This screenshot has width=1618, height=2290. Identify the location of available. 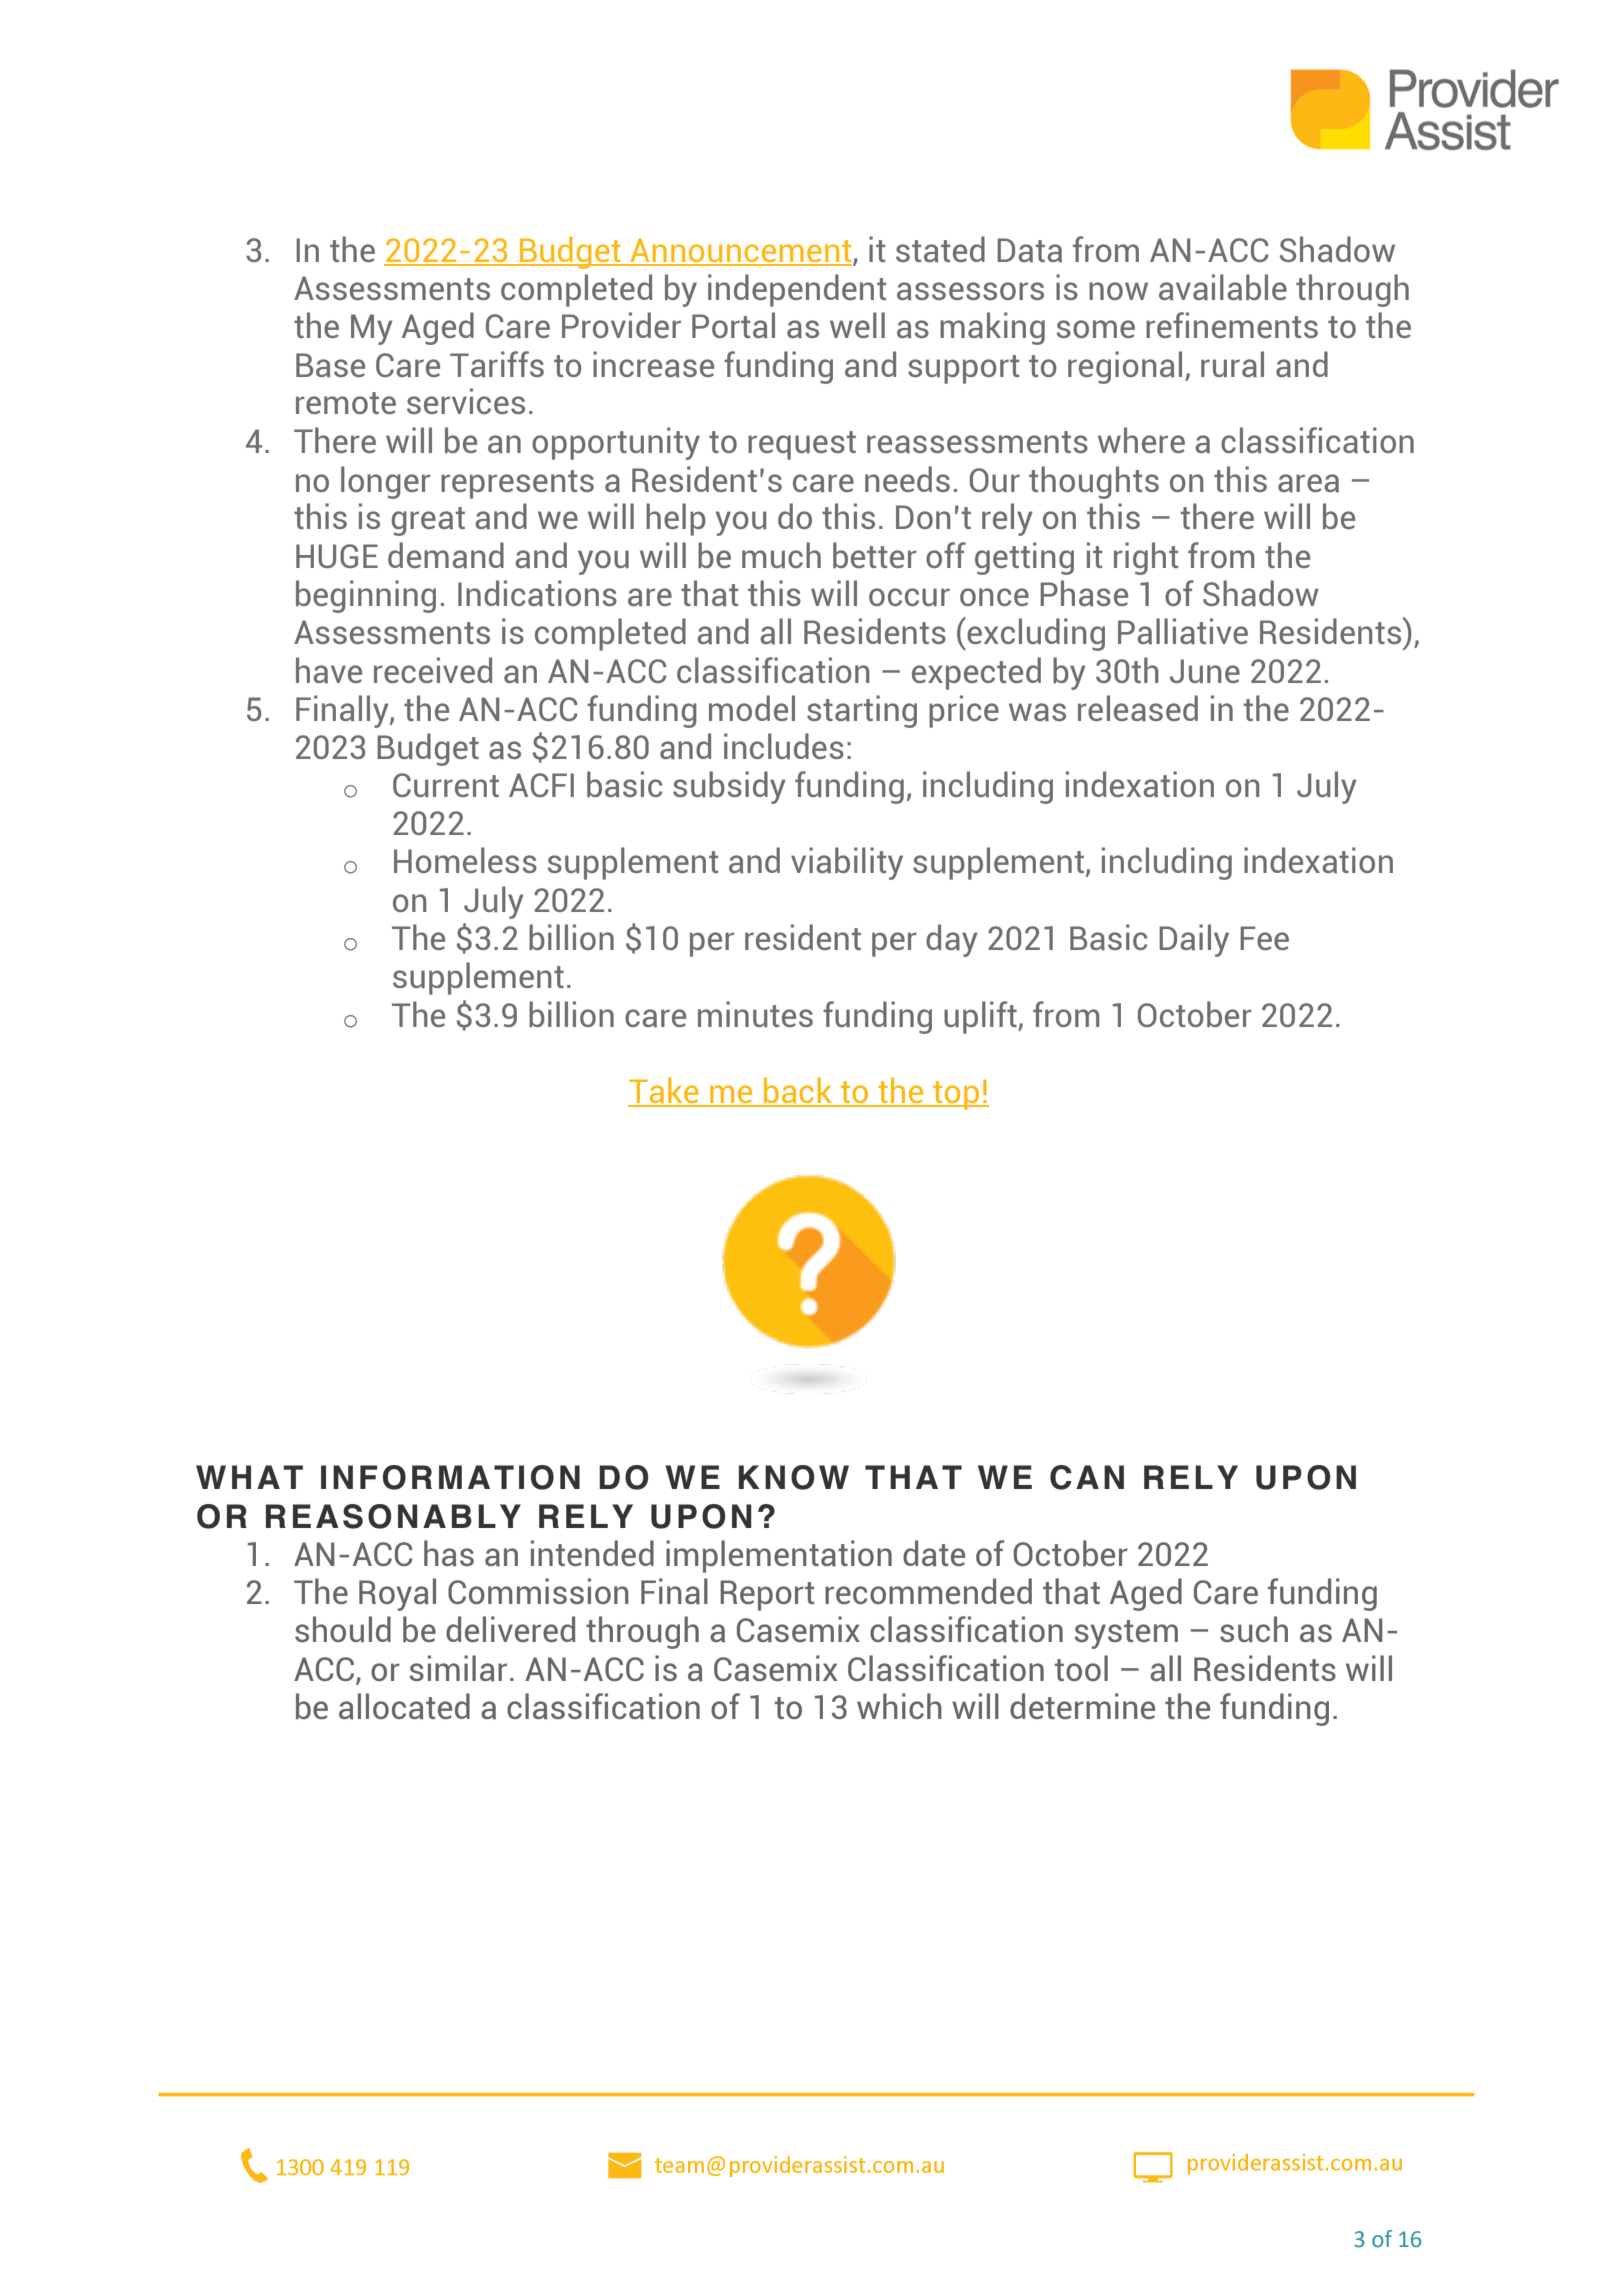
(1223, 287).
